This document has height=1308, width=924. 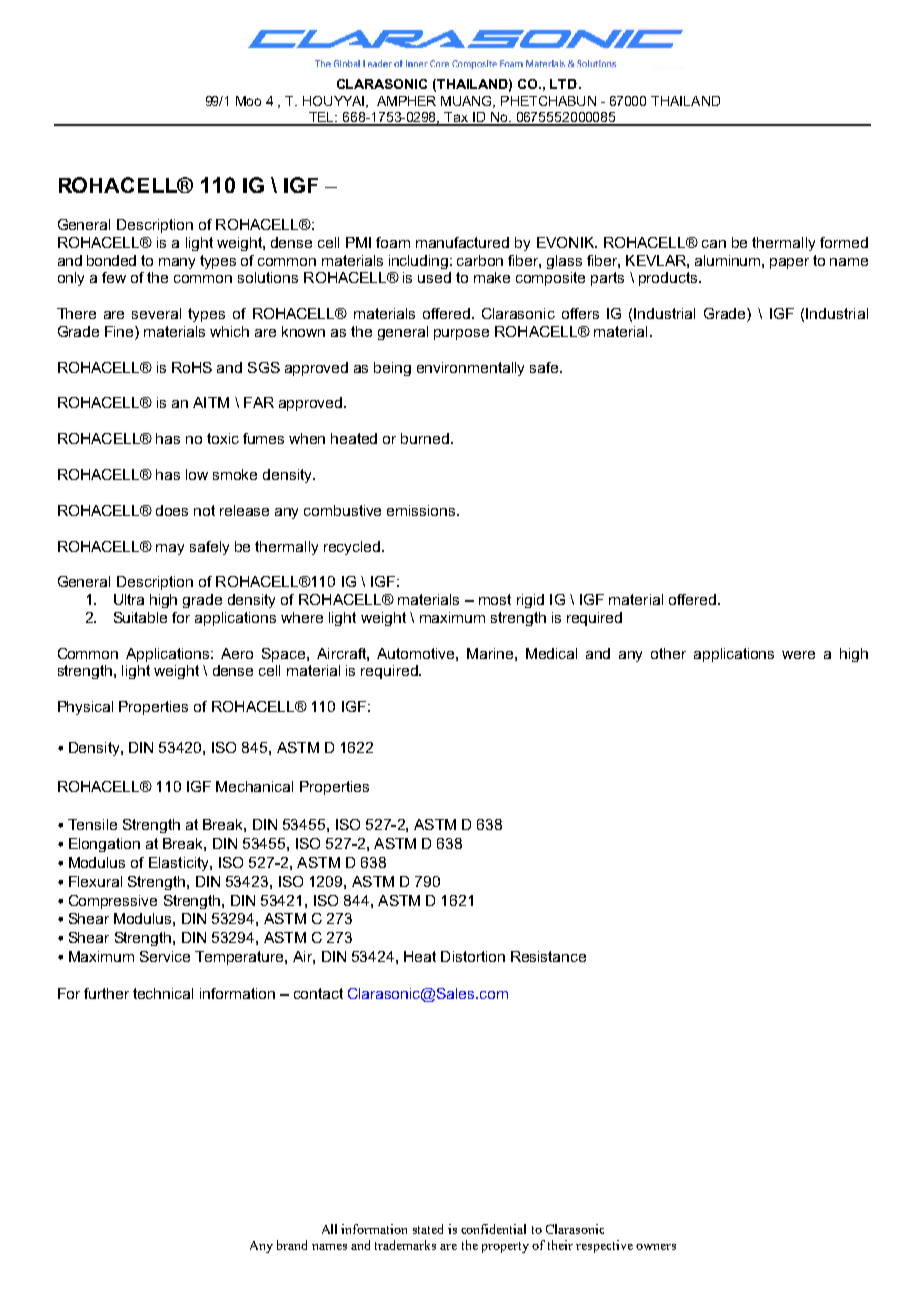 I want to click on can, so click(x=714, y=244).
